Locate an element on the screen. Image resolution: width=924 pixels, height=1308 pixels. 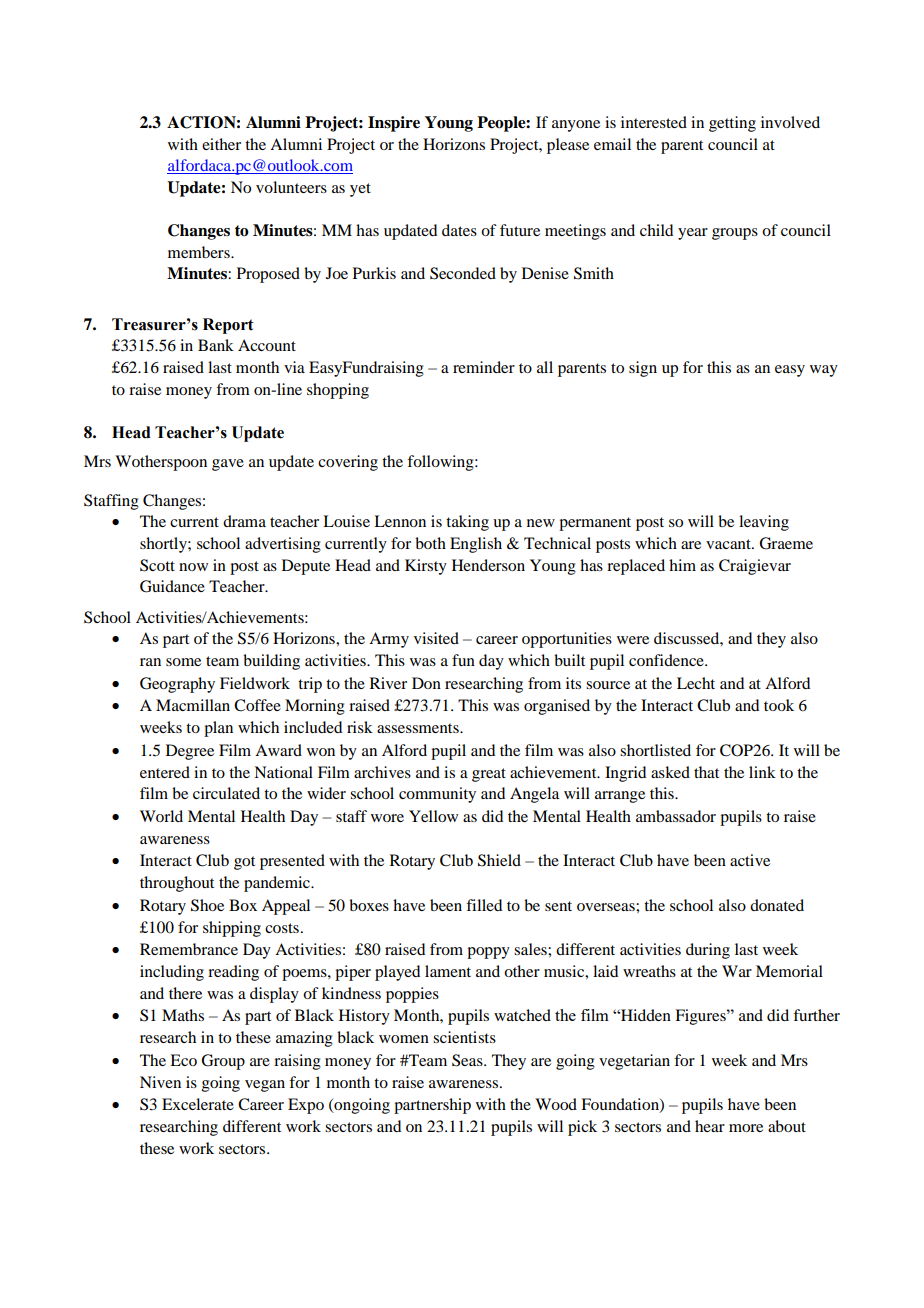
getting is located at coordinates (732, 124).
